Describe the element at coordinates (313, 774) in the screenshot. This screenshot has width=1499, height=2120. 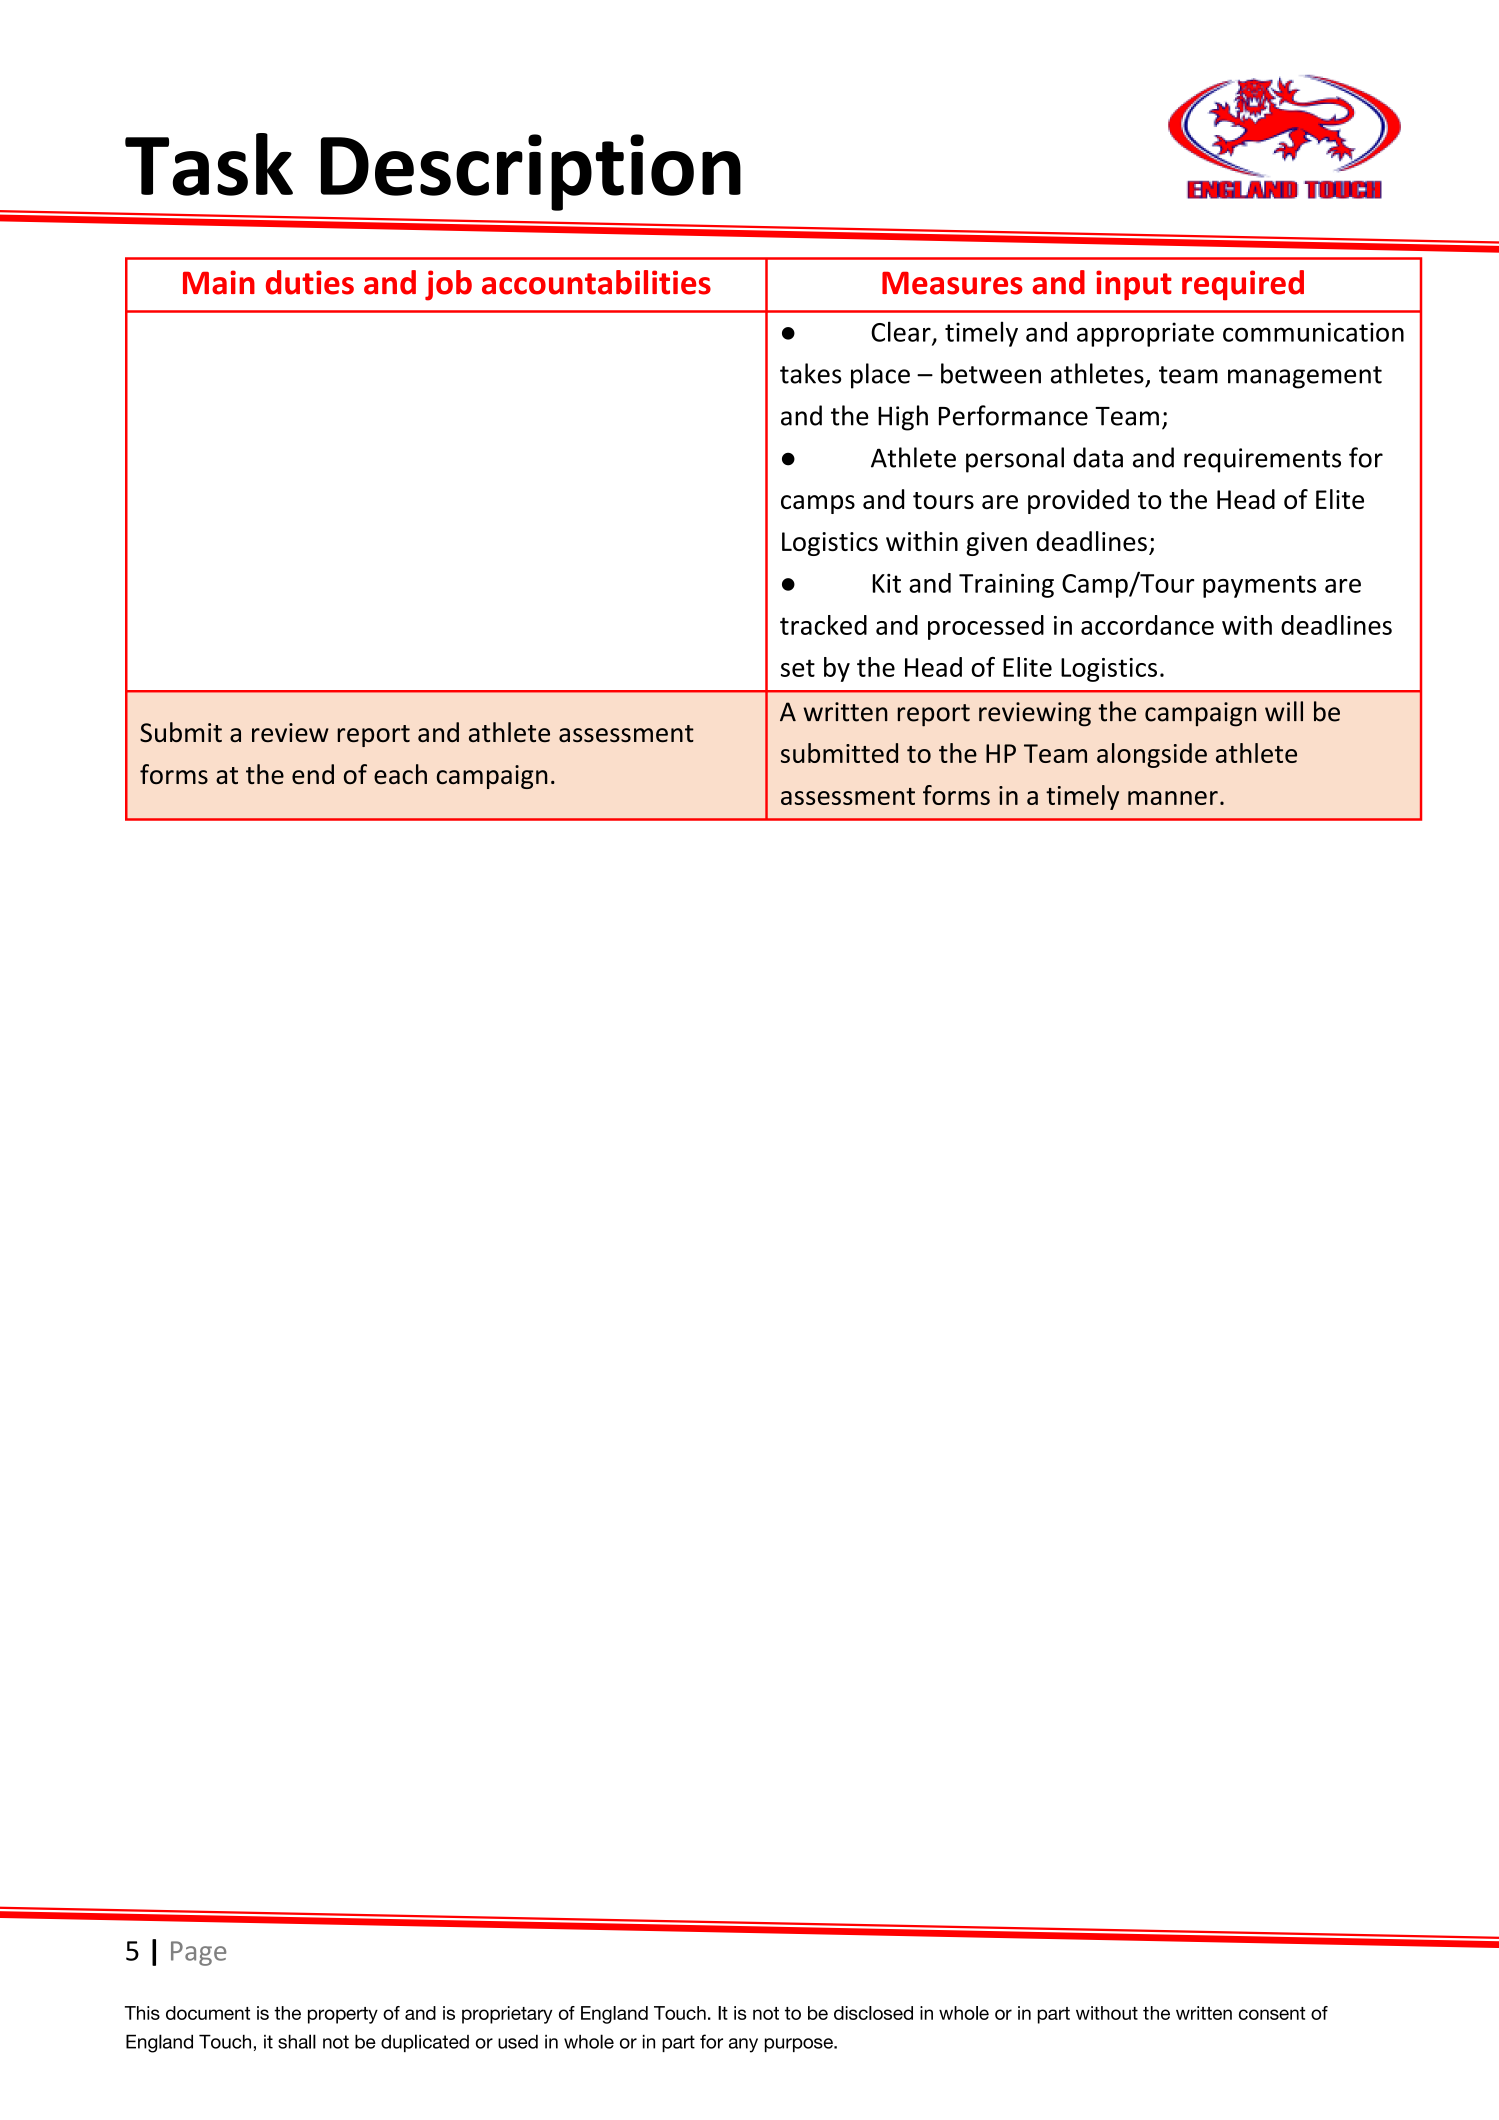
I see `end` at that location.
